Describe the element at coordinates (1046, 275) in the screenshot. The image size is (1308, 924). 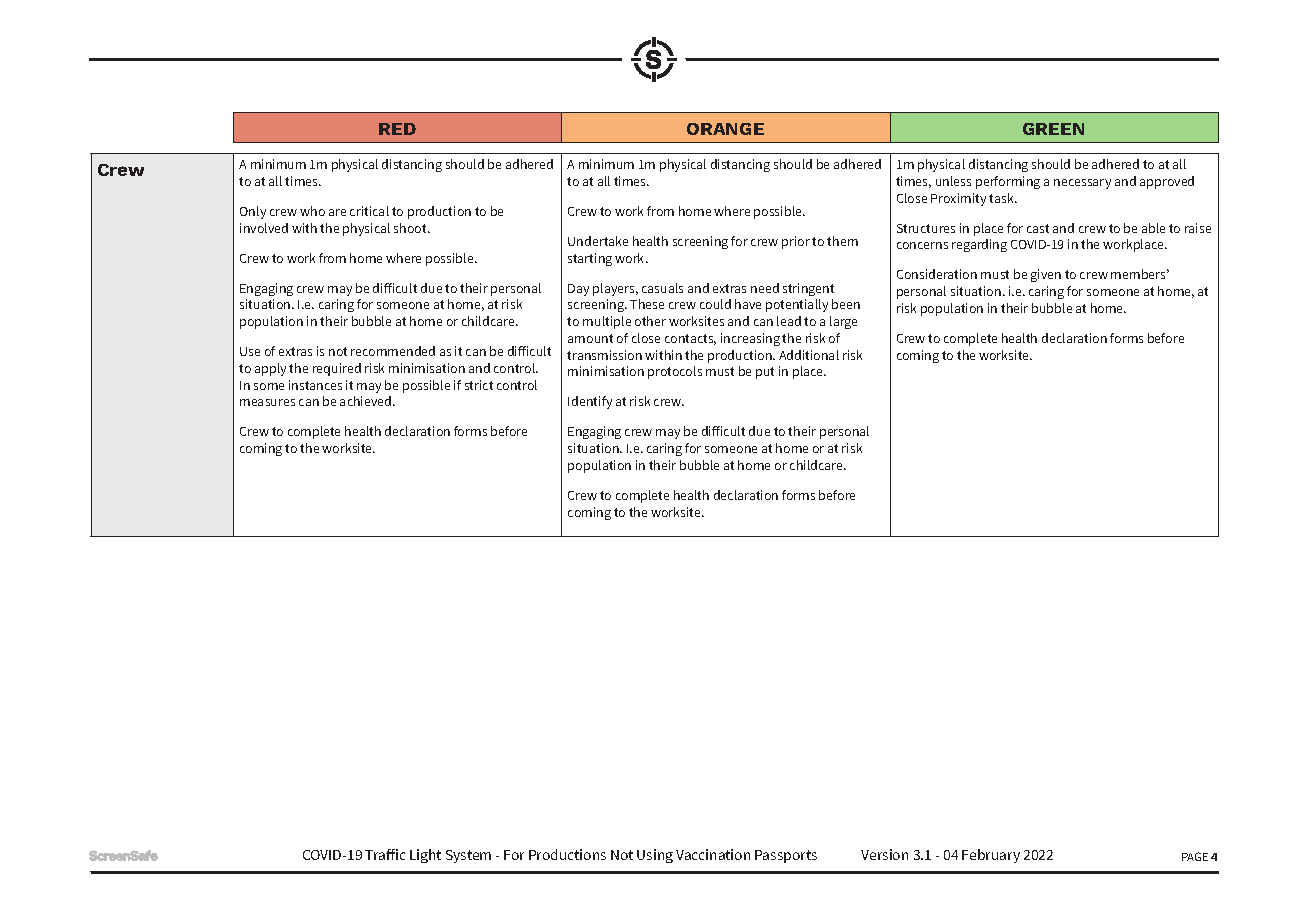
I see `given` at that location.
